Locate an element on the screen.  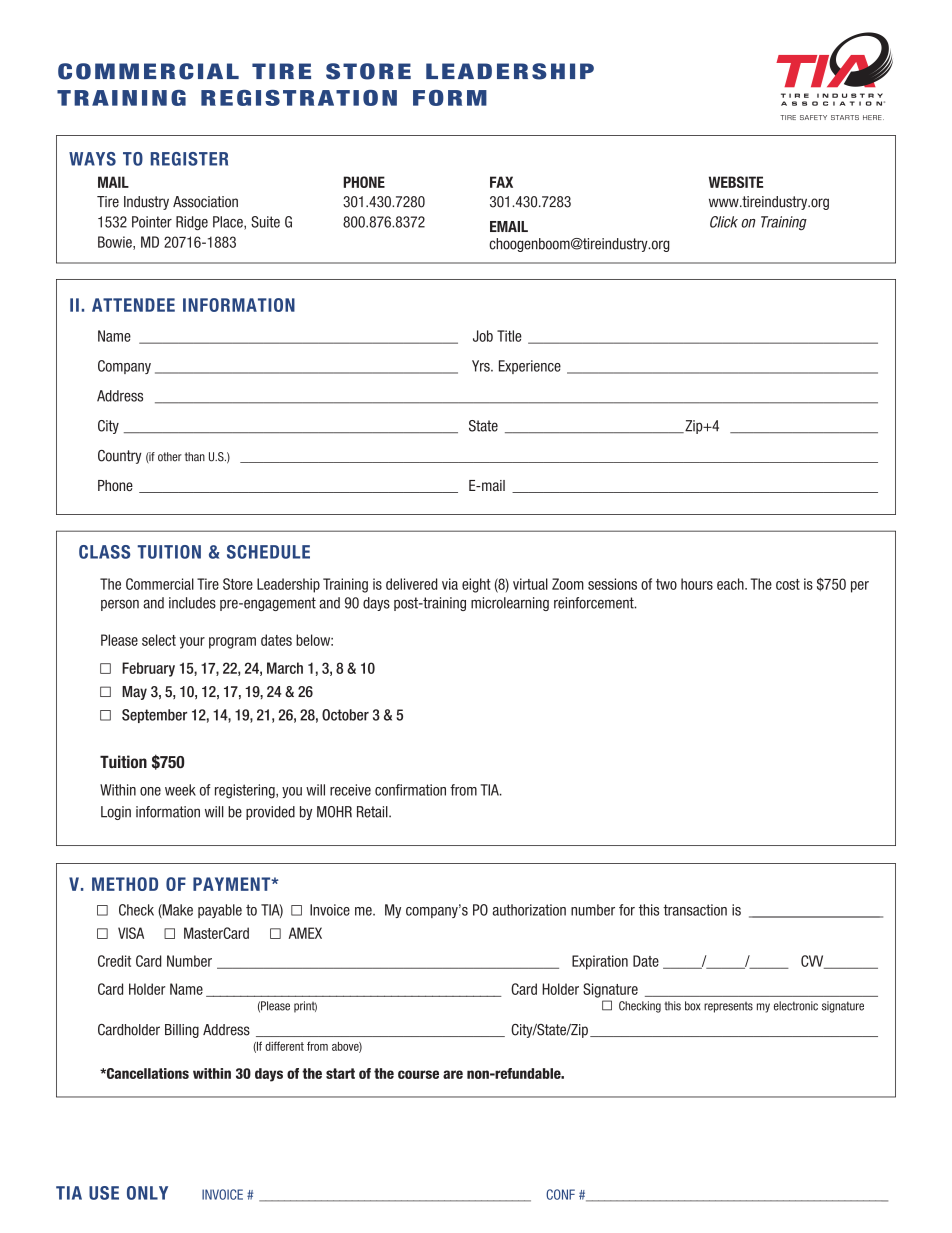
transaction is located at coordinates (695, 910).
